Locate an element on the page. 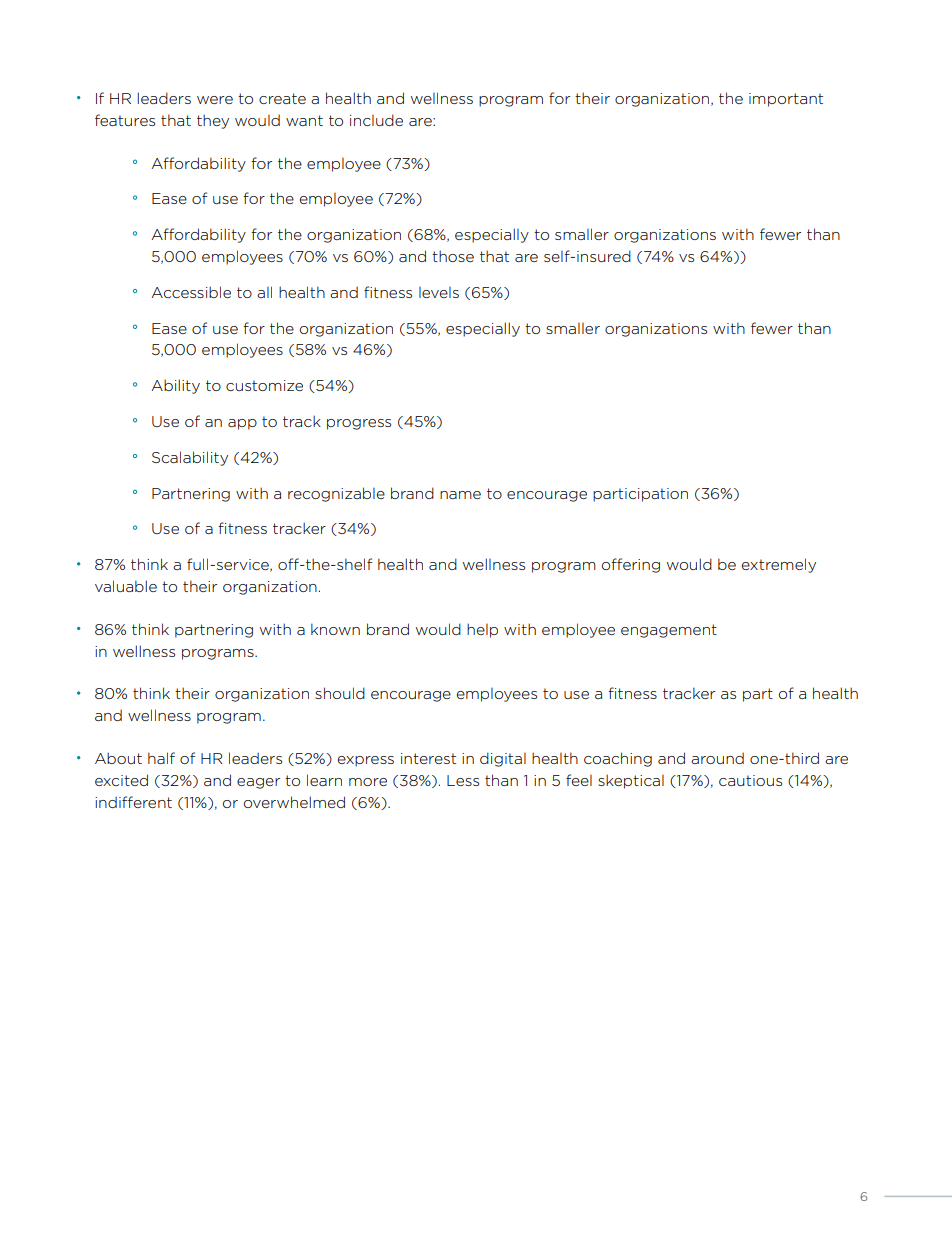 This document has width=952, height=1233. include is located at coordinates (376, 120).
